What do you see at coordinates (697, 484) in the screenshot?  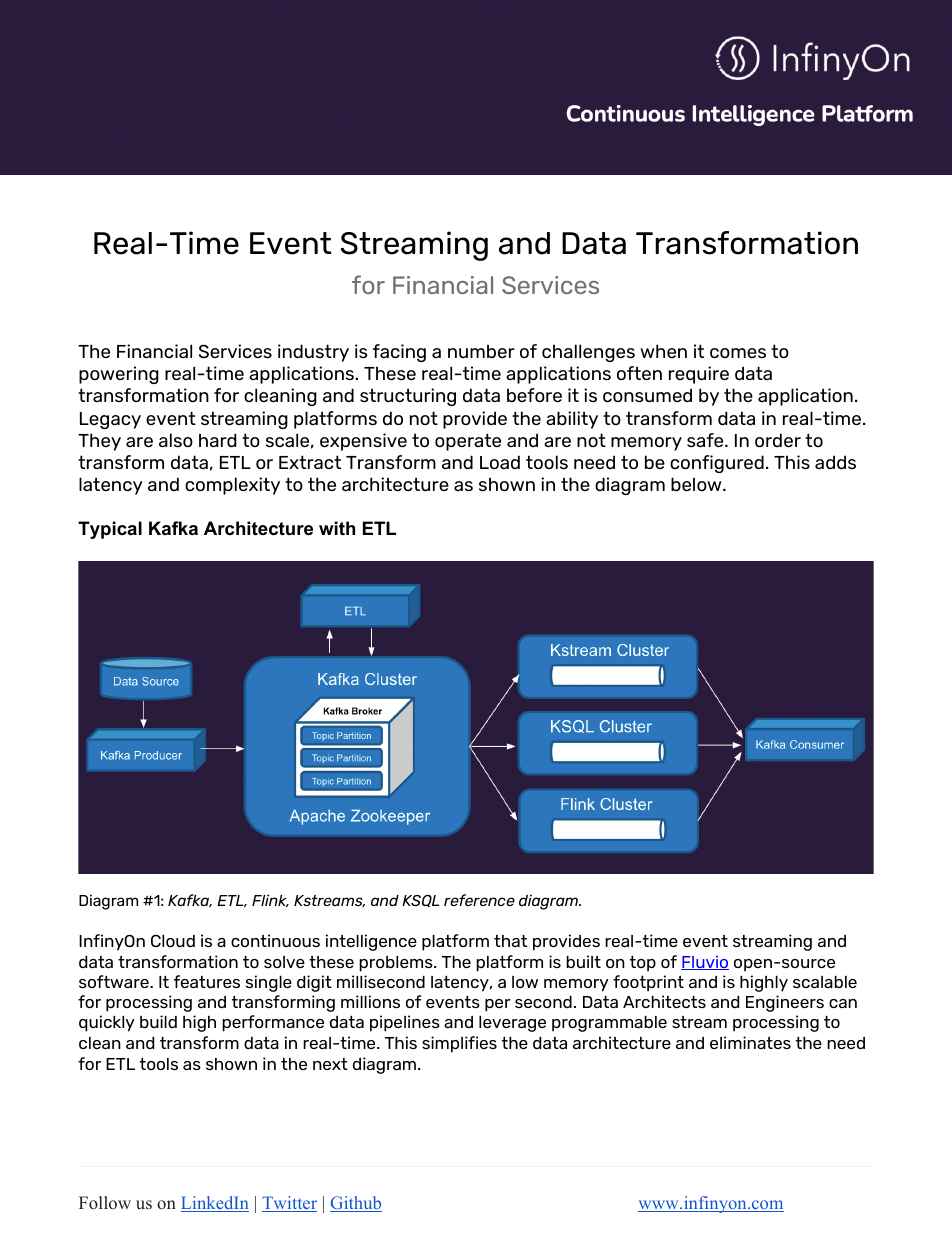 I see `below` at bounding box center [697, 484].
